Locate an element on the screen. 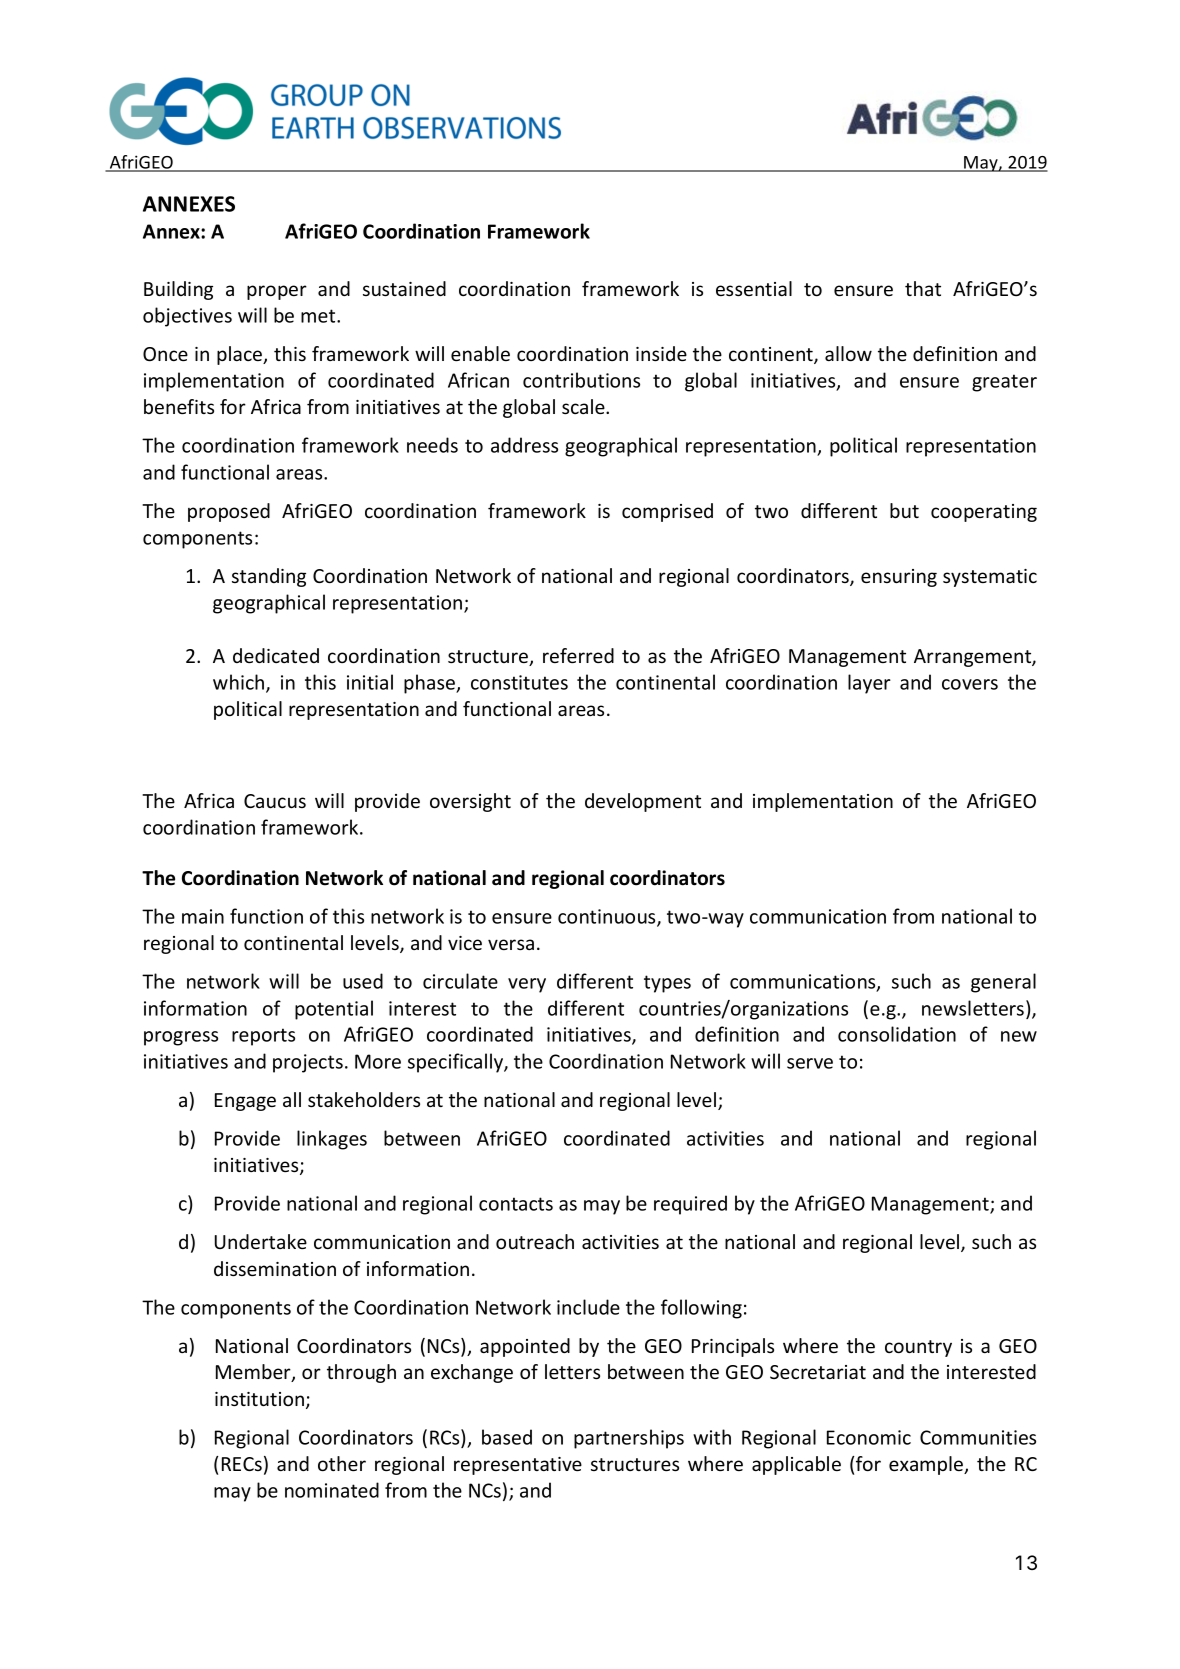 The image size is (1180, 1669). general is located at coordinates (1003, 983).
